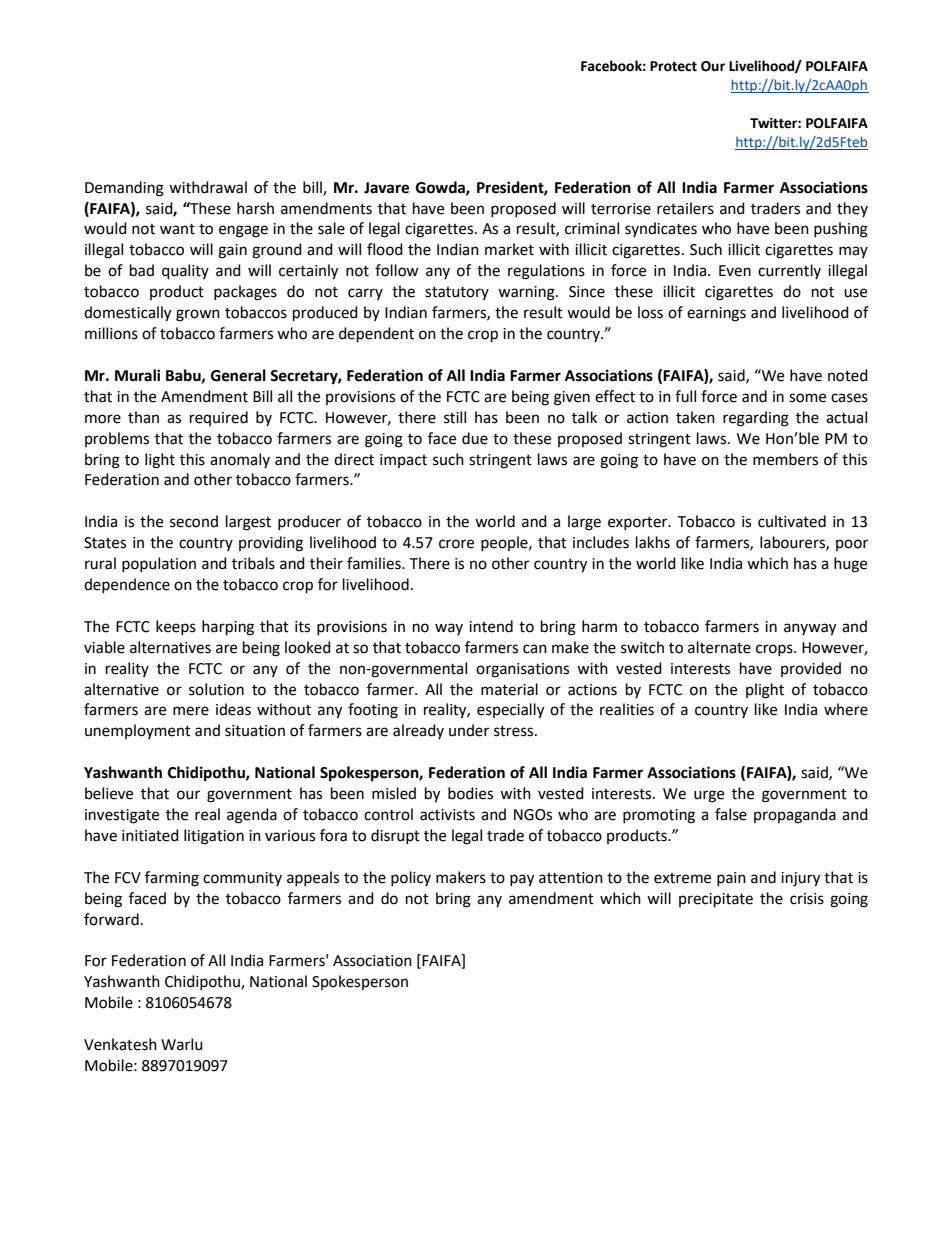 The image size is (952, 1233). What do you see at coordinates (673, 66) in the image?
I see `Protect` at bounding box center [673, 66].
